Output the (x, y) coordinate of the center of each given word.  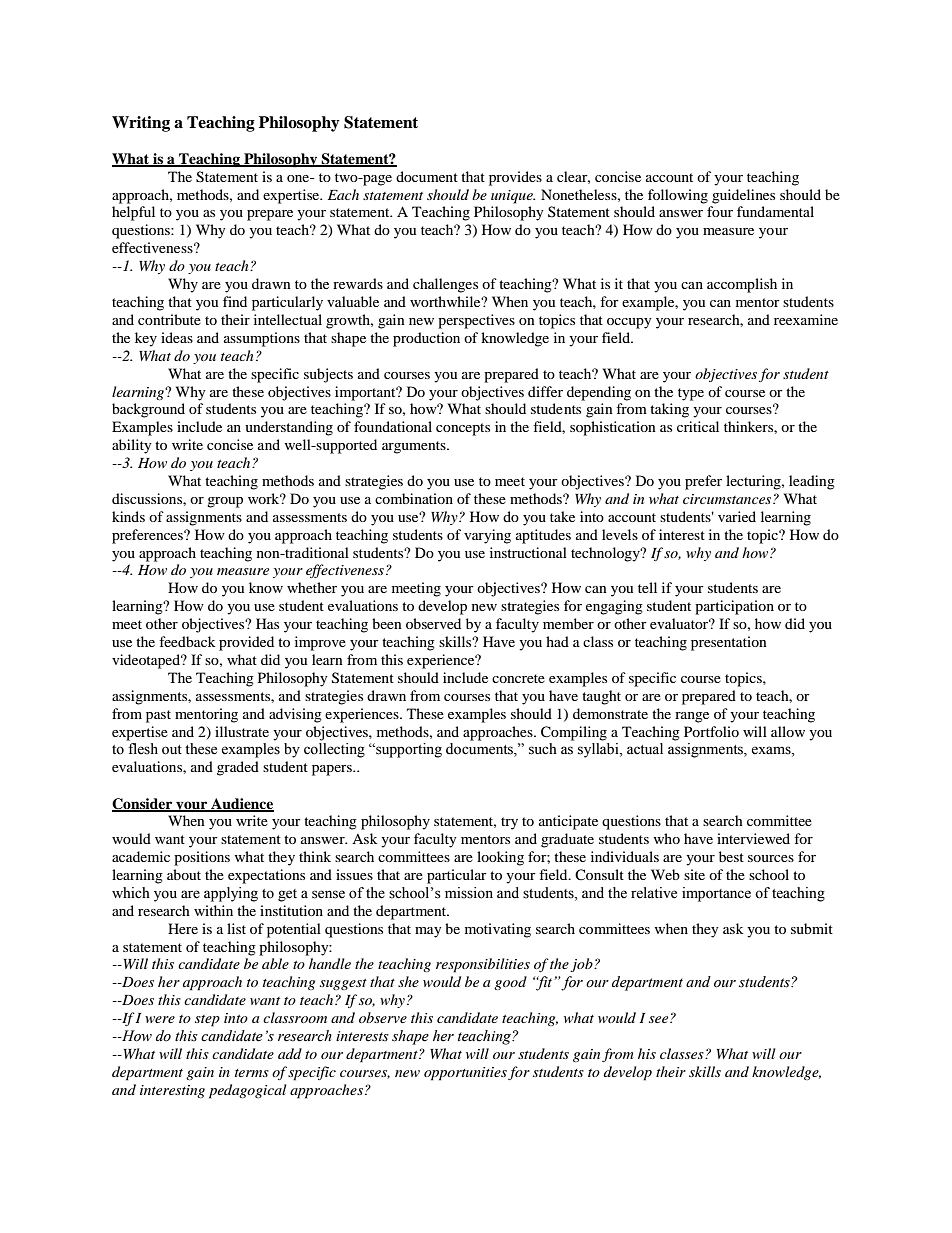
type (691, 394)
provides (515, 178)
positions (202, 858)
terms (252, 1073)
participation (734, 607)
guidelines (743, 196)
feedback (187, 641)
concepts (463, 429)
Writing (141, 124)
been (387, 623)
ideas (177, 337)
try (509, 823)
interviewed (753, 838)
